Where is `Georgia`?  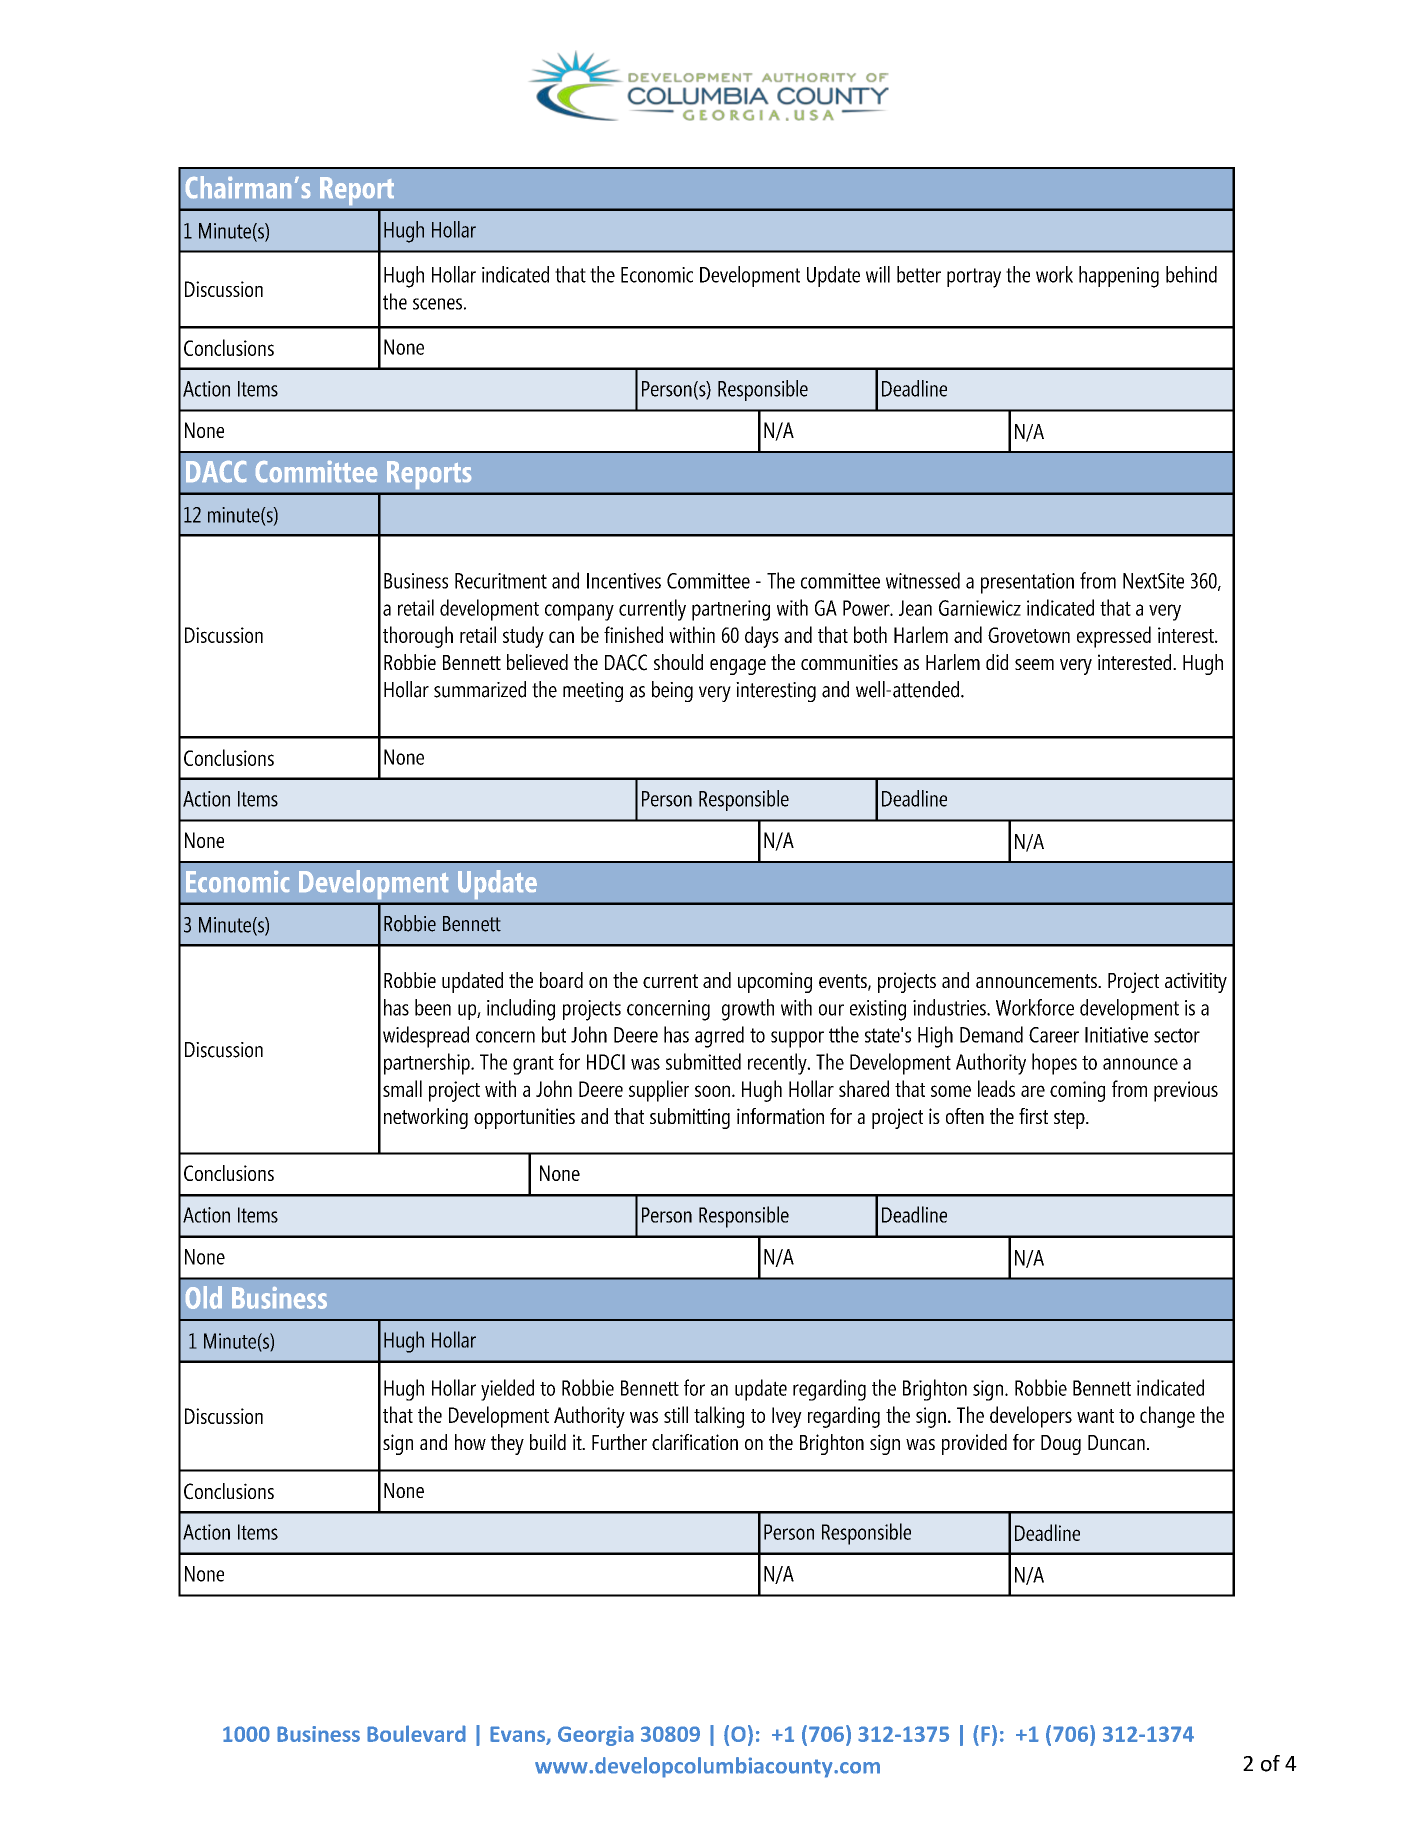
Georgia is located at coordinates (596, 1736).
